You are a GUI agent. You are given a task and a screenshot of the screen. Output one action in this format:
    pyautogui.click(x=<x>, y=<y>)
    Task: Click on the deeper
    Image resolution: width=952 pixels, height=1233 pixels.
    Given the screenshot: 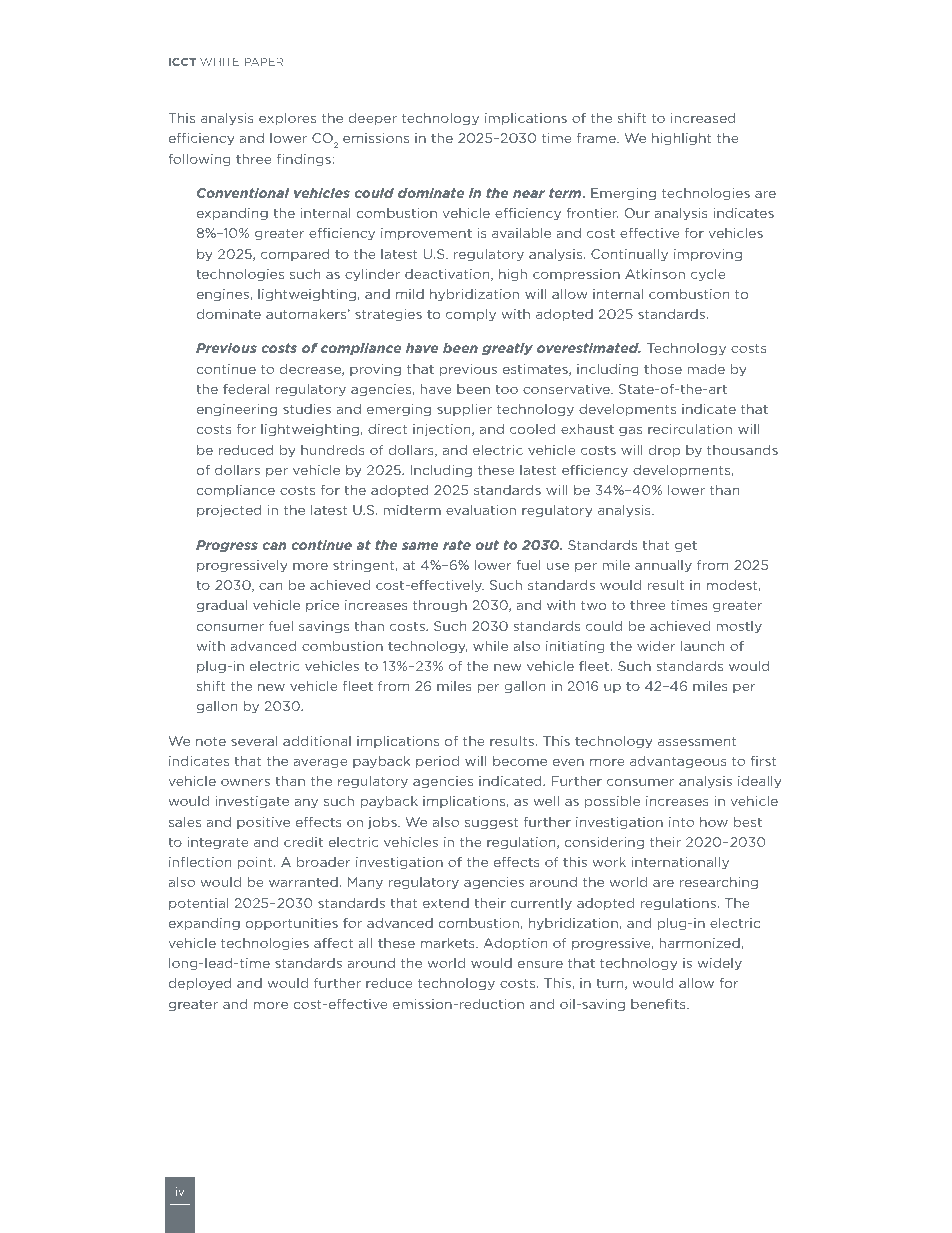 What is the action you would take?
    pyautogui.click(x=373, y=119)
